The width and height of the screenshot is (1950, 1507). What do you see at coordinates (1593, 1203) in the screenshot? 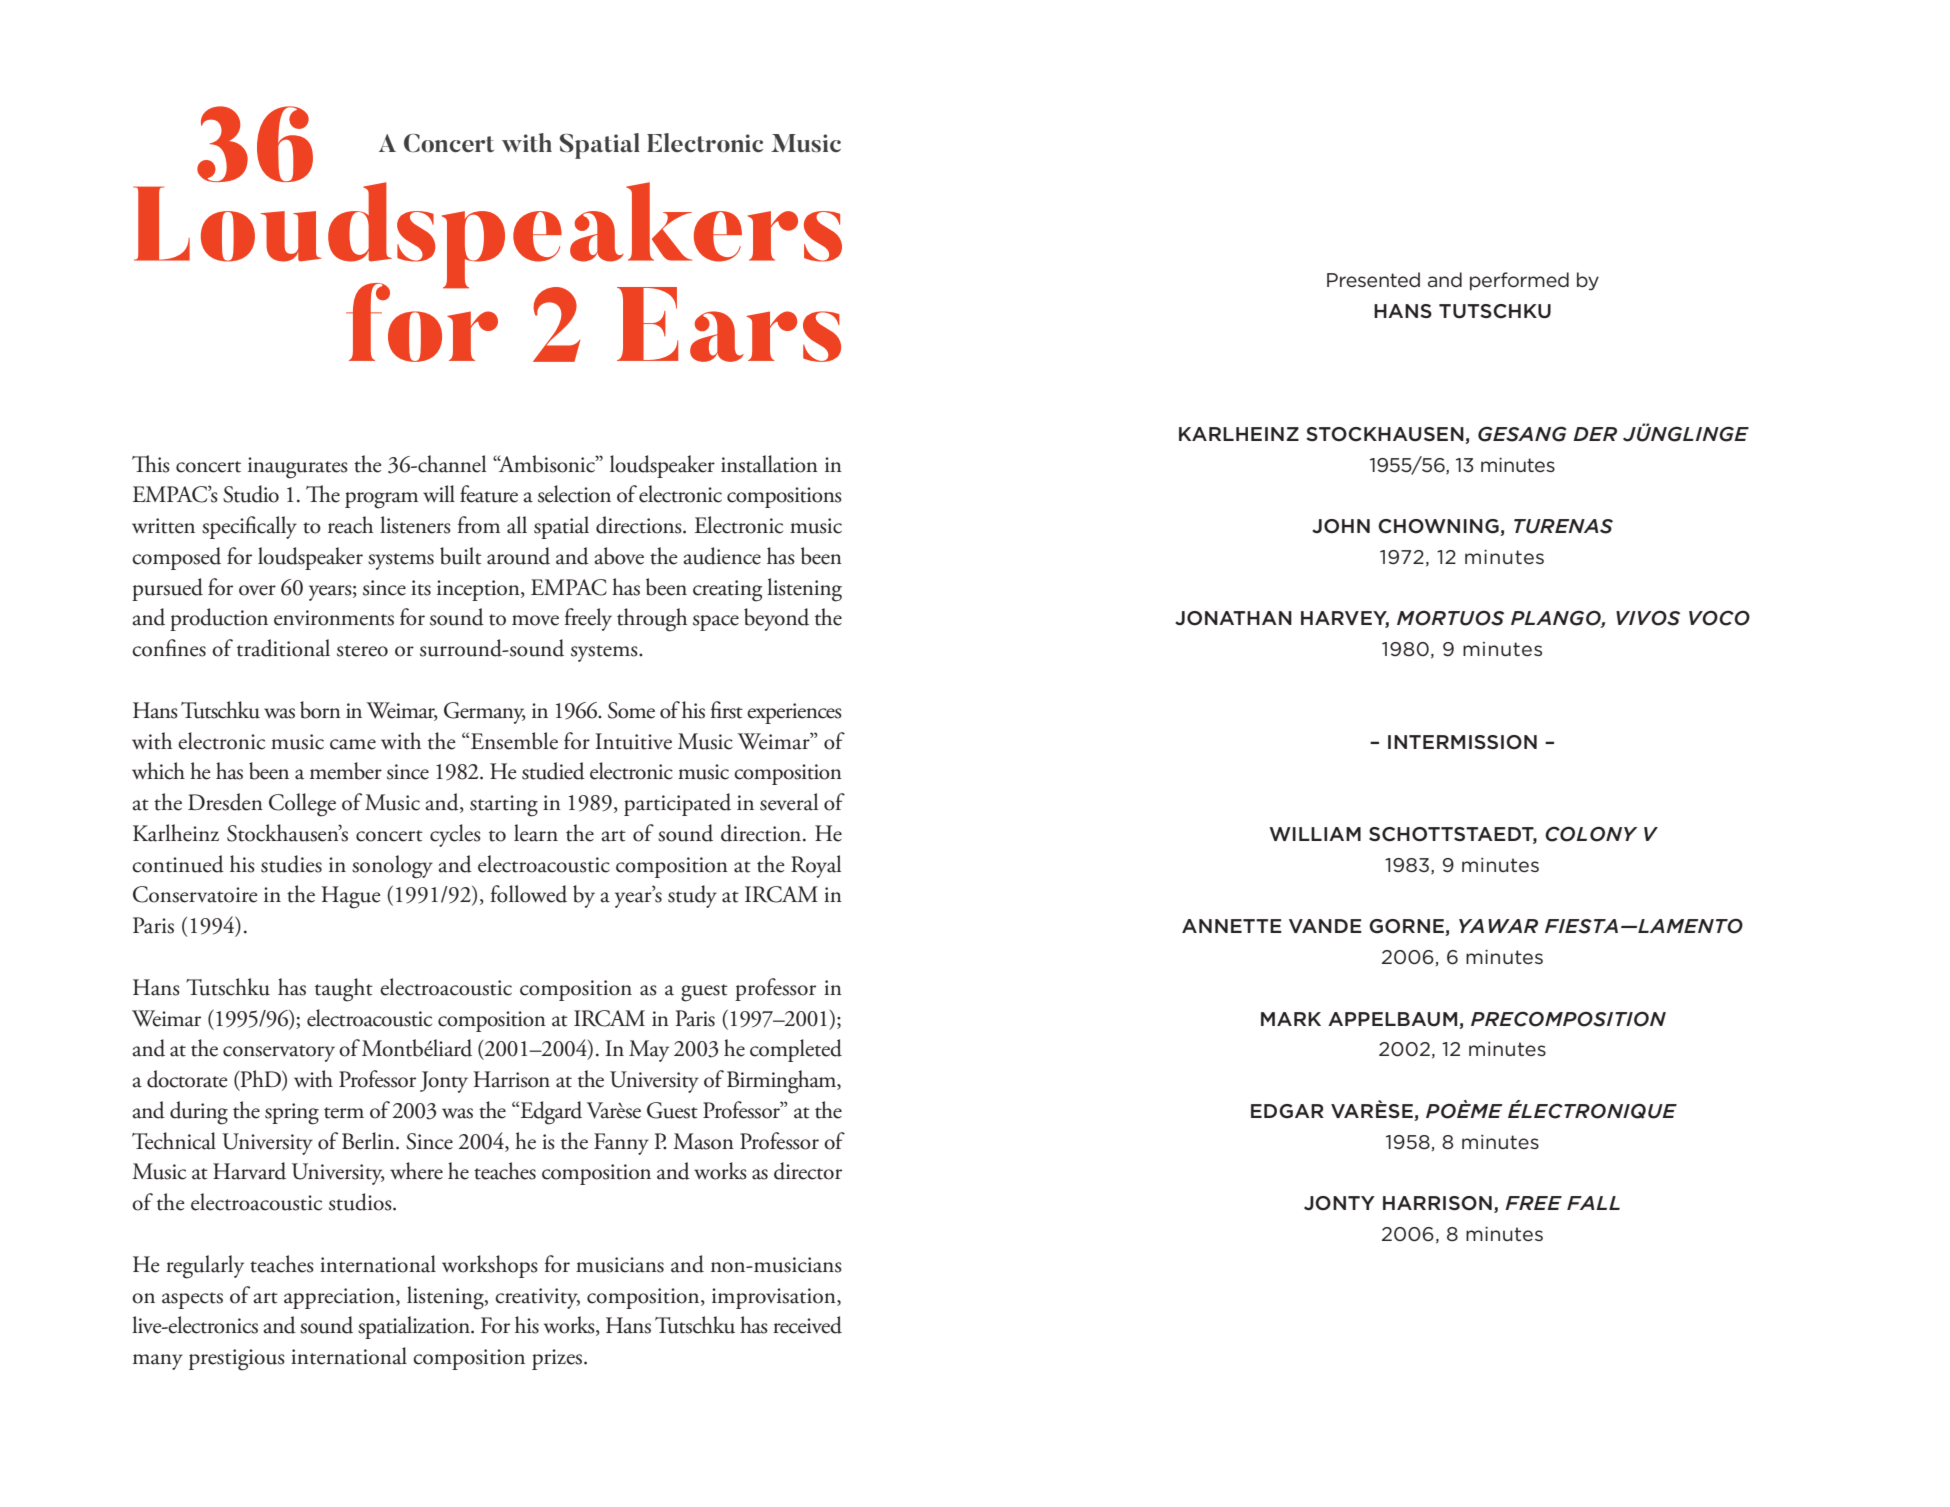
I see `FALL` at bounding box center [1593, 1203].
